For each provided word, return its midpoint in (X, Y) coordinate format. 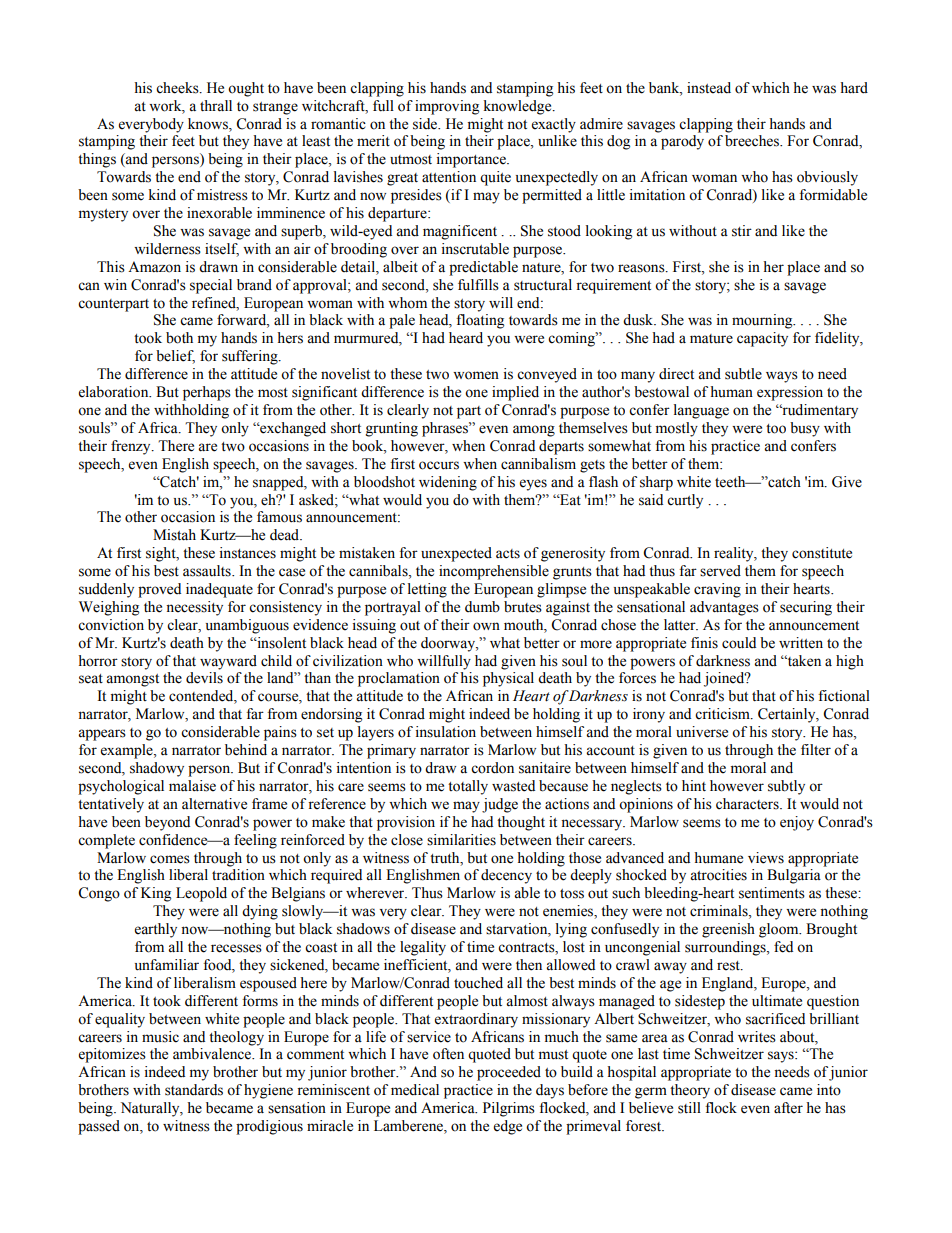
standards (194, 1090)
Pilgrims (509, 1109)
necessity (194, 608)
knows (209, 124)
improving (447, 107)
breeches (753, 141)
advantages (724, 608)
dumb (482, 607)
